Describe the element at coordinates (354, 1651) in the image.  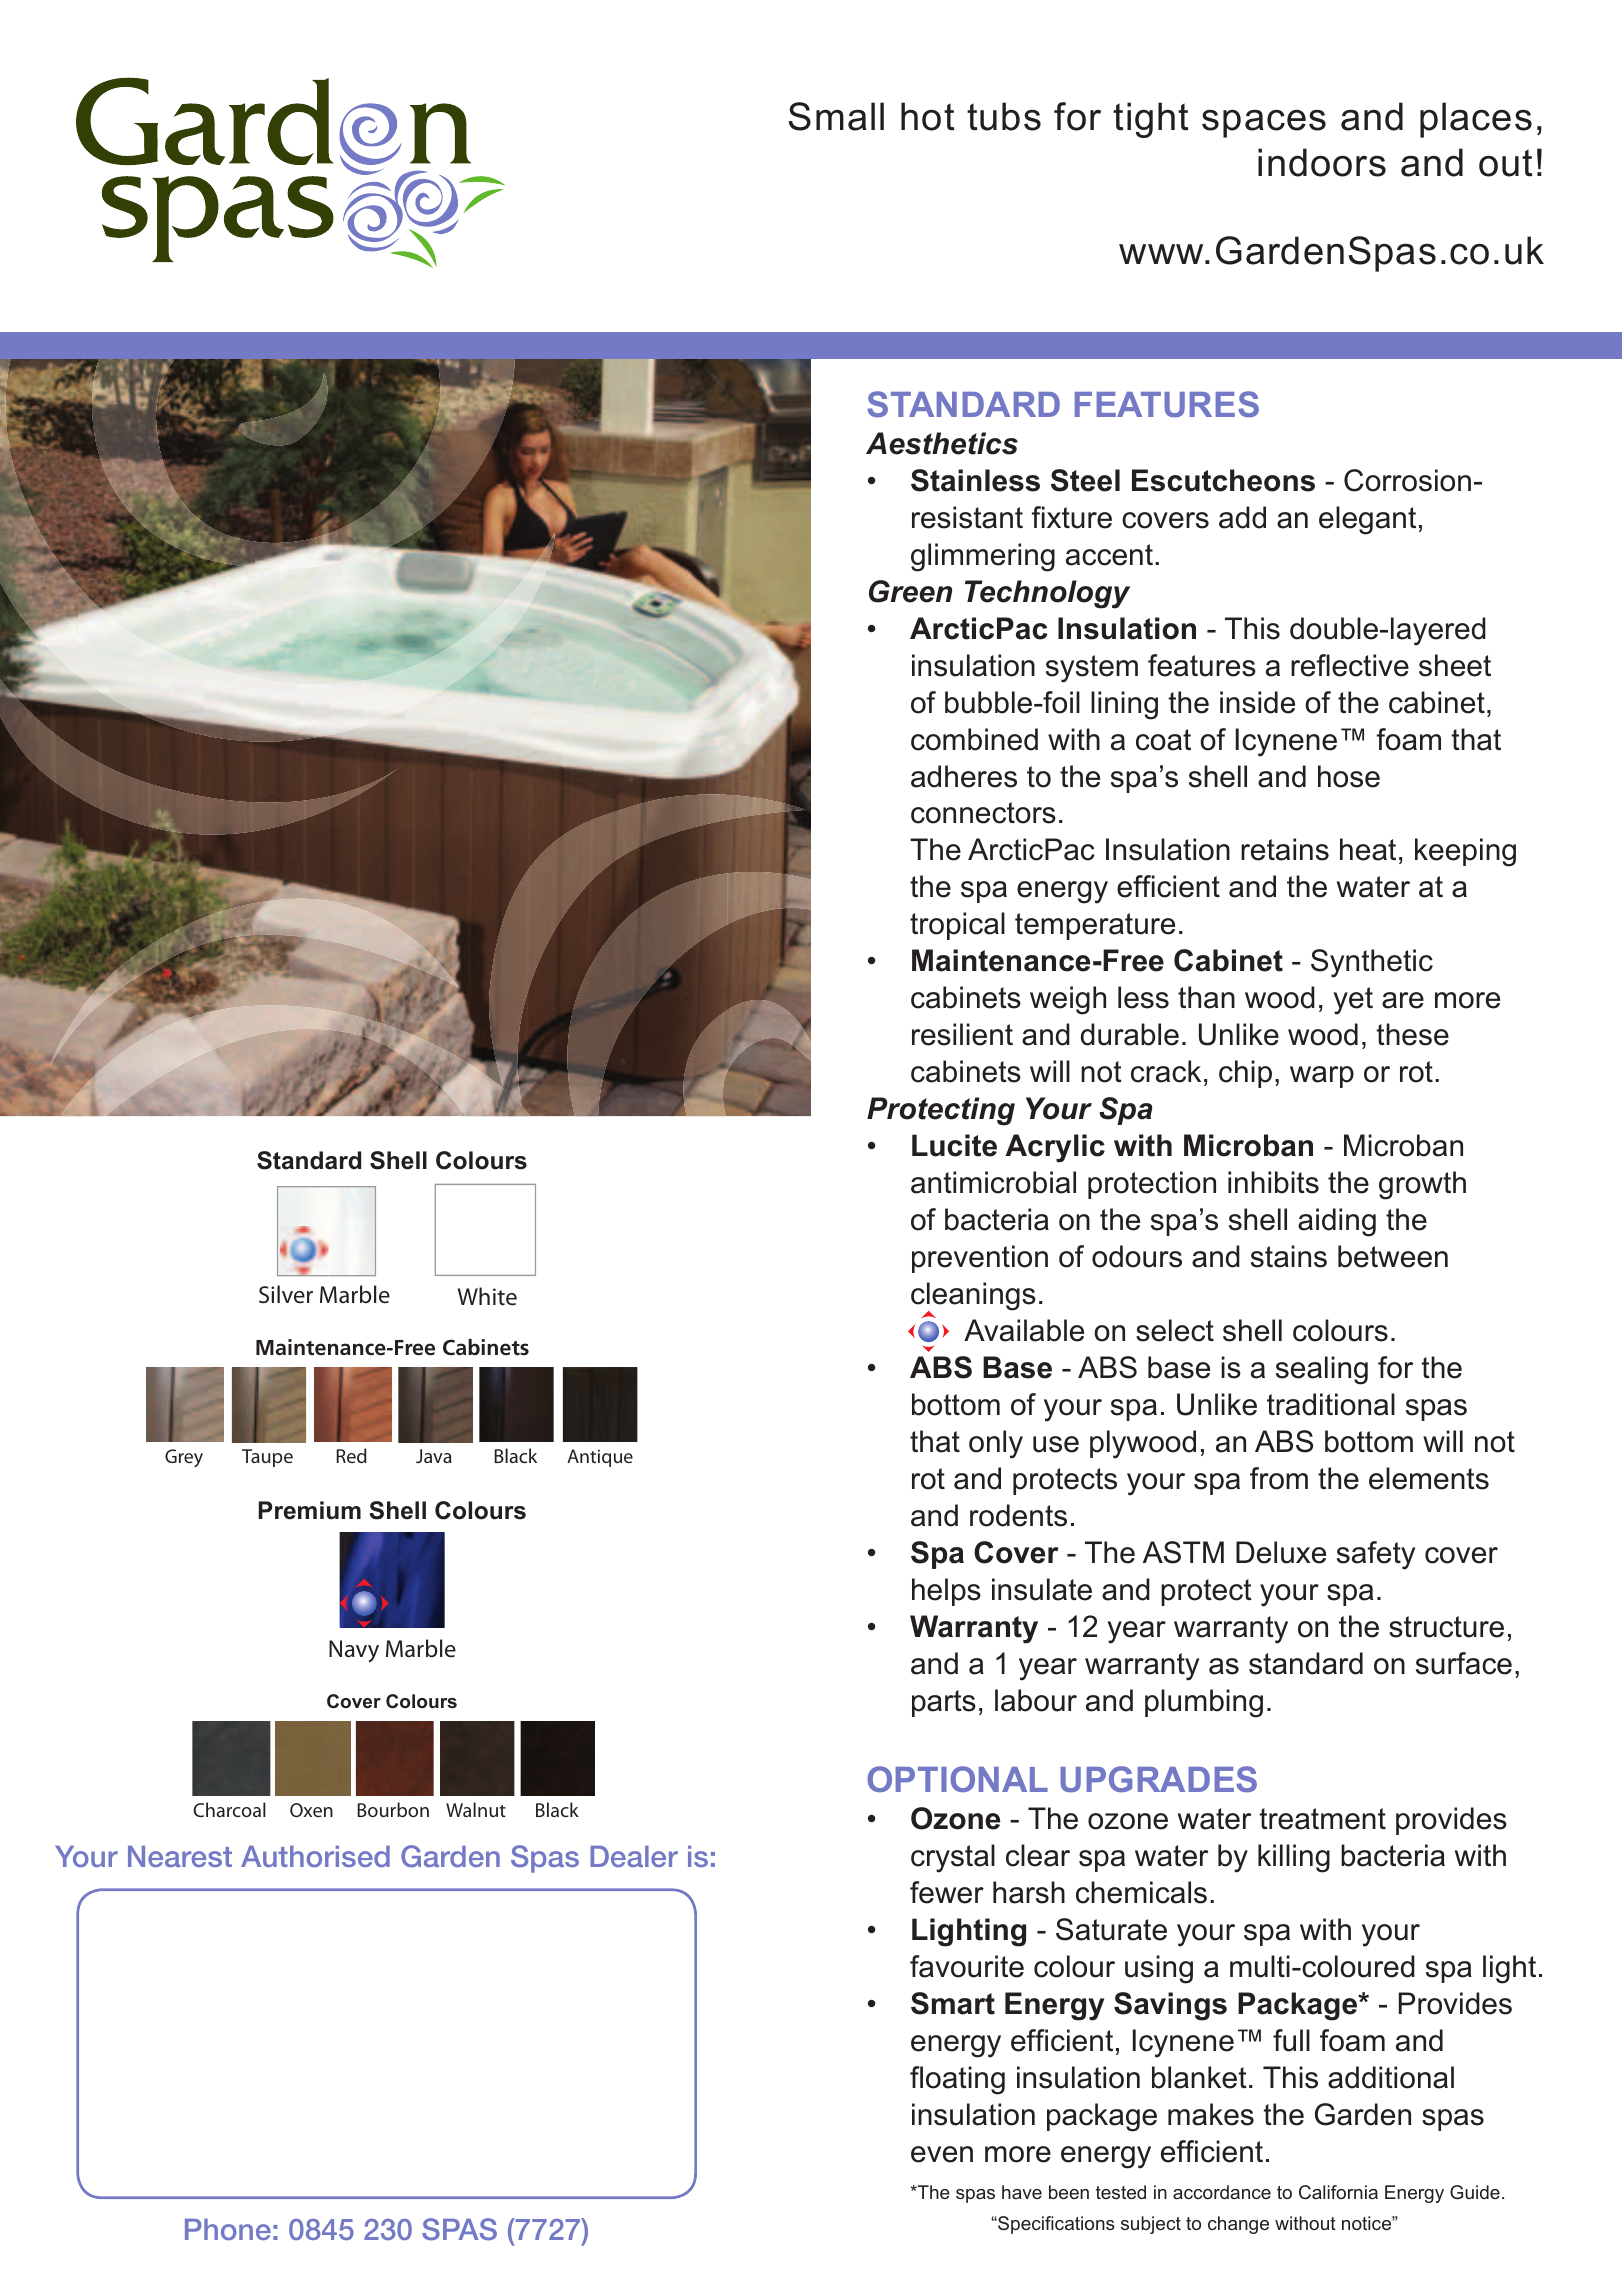
I see `Navy` at that location.
